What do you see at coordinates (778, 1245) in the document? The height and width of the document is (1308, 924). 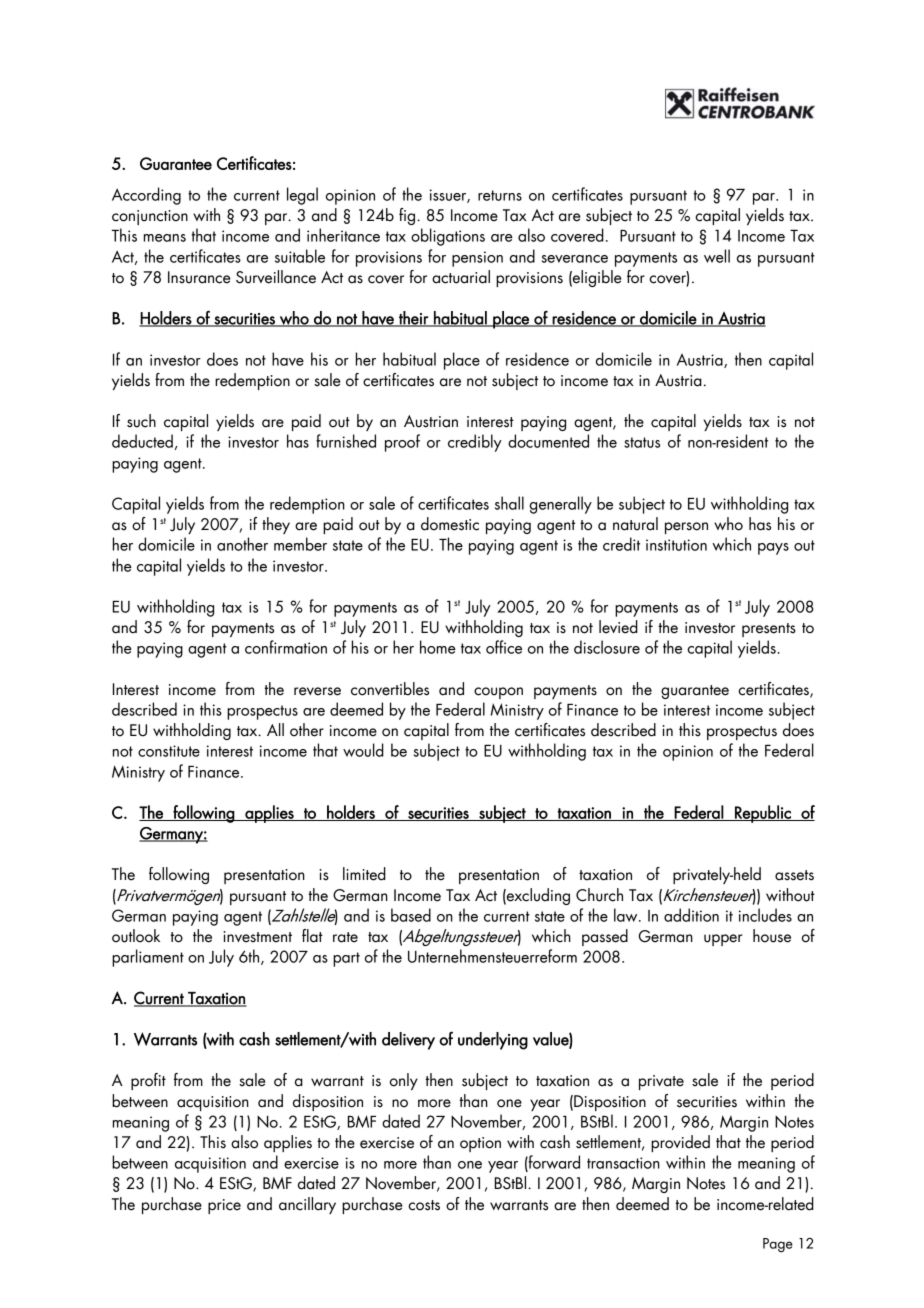 I see `Page` at bounding box center [778, 1245].
